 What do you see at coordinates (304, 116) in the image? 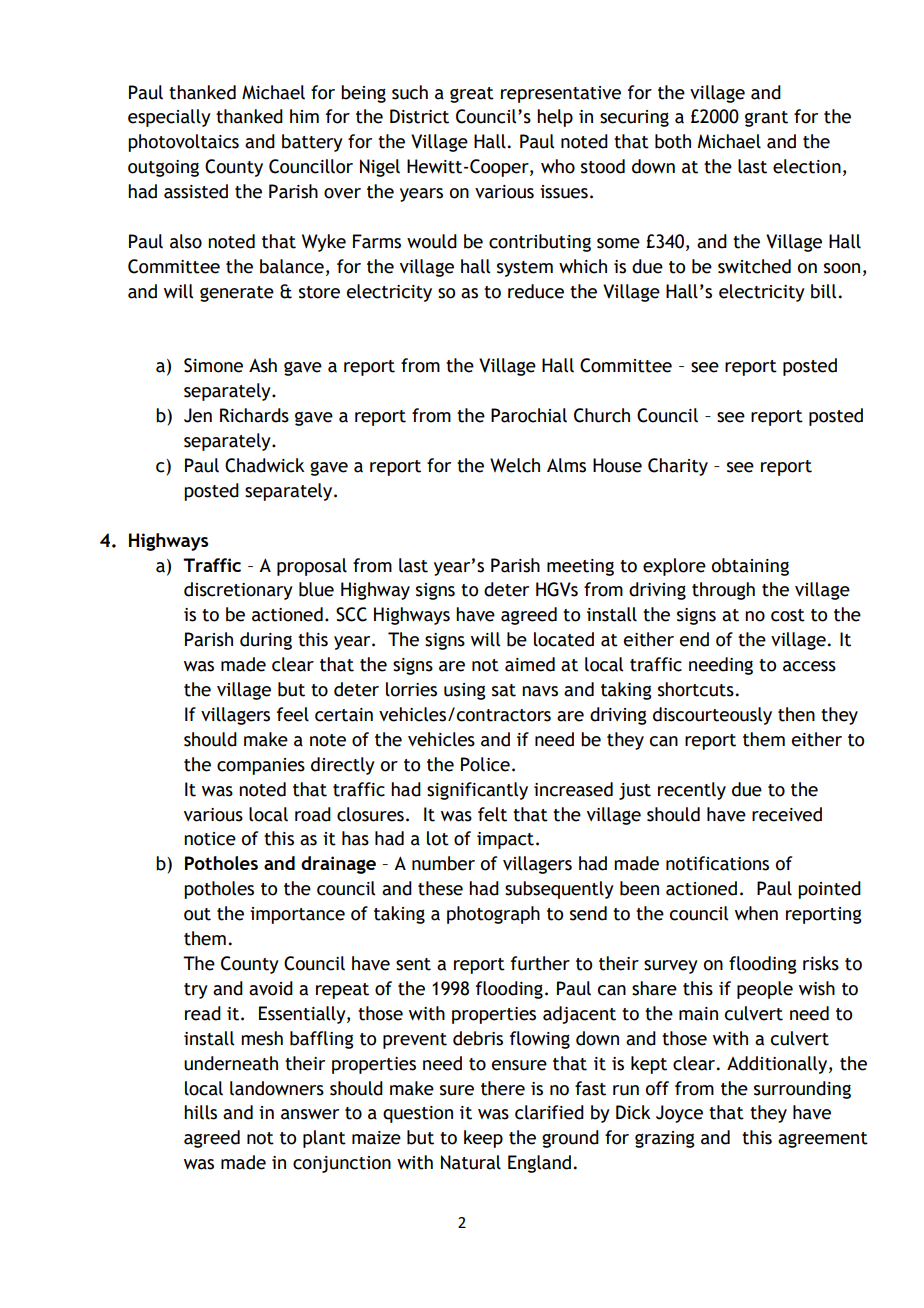
I see `him` at bounding box center [304, 116].
